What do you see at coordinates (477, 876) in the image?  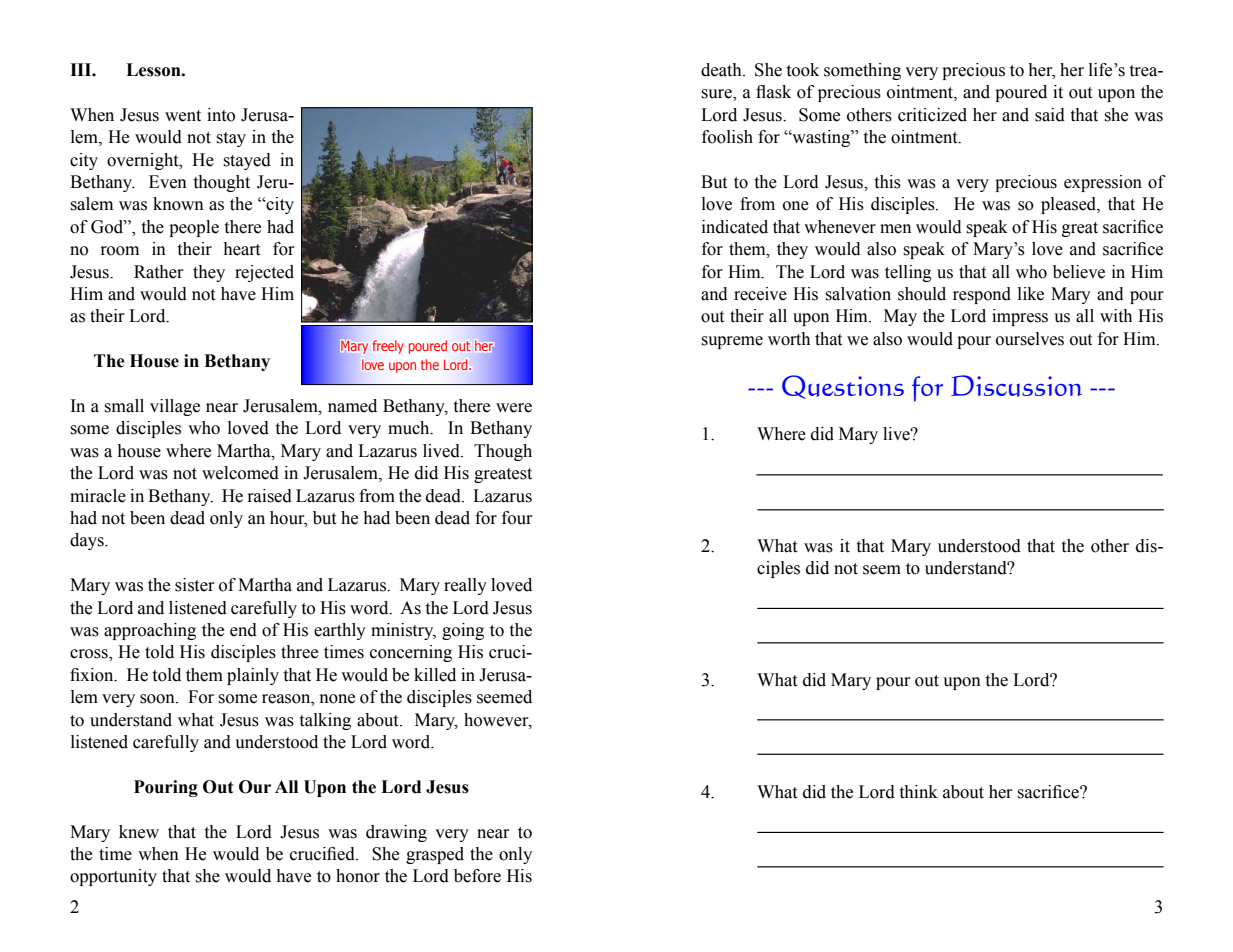 I see `before` at bounding box center [477, 876].
